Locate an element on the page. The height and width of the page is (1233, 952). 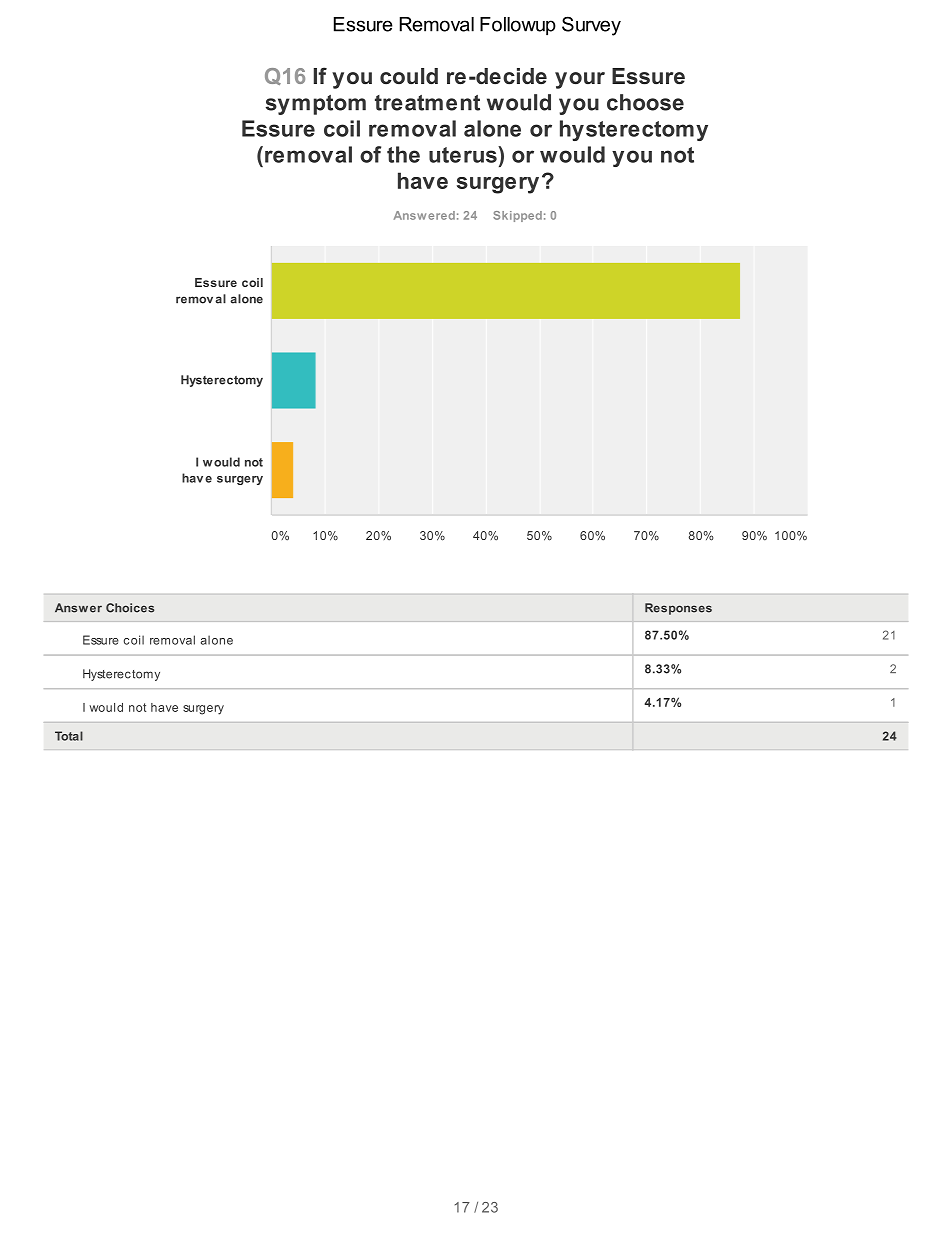
Choices is located at coordinates (130, 608).
